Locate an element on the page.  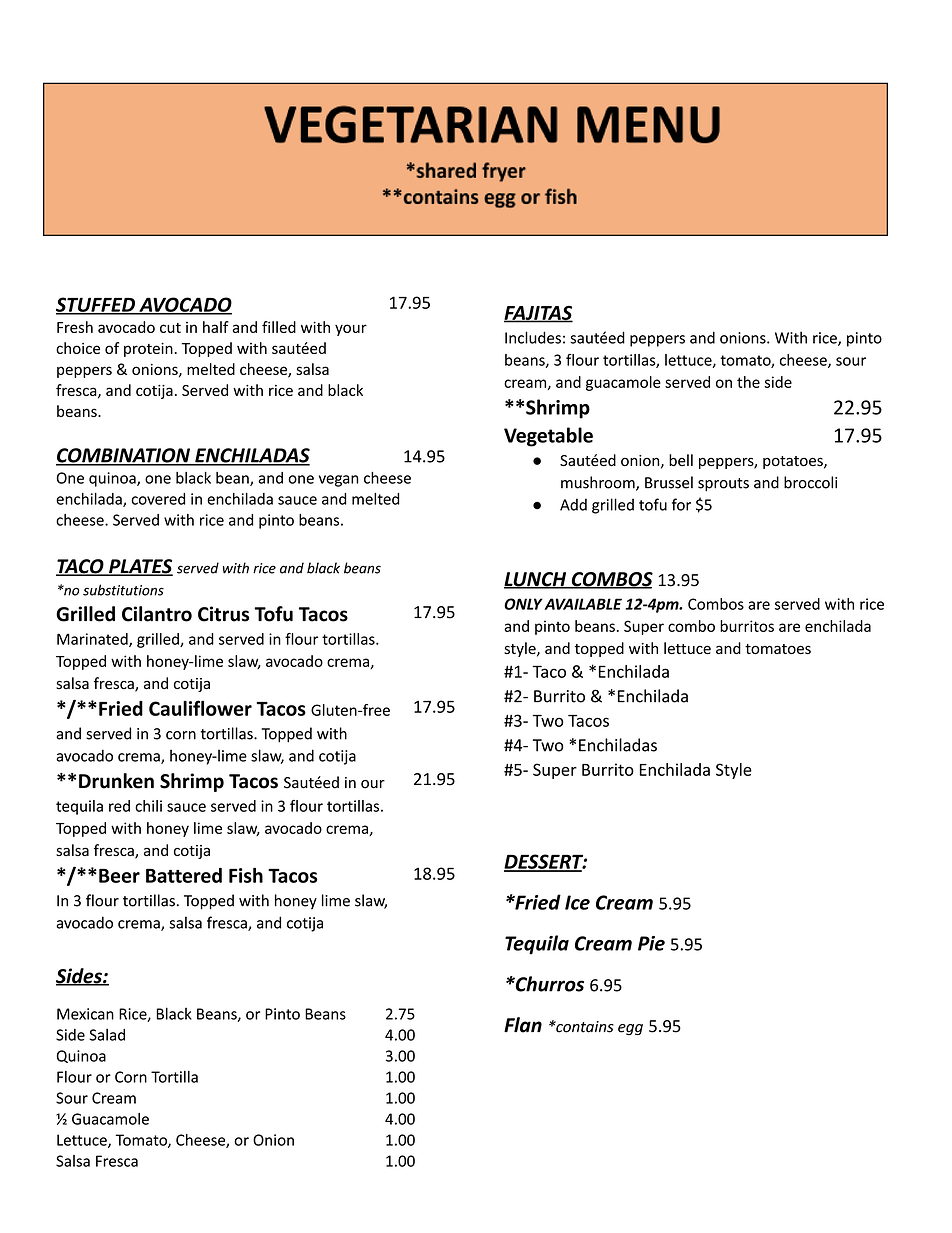
vegan is located at coordinates (339, 481).
